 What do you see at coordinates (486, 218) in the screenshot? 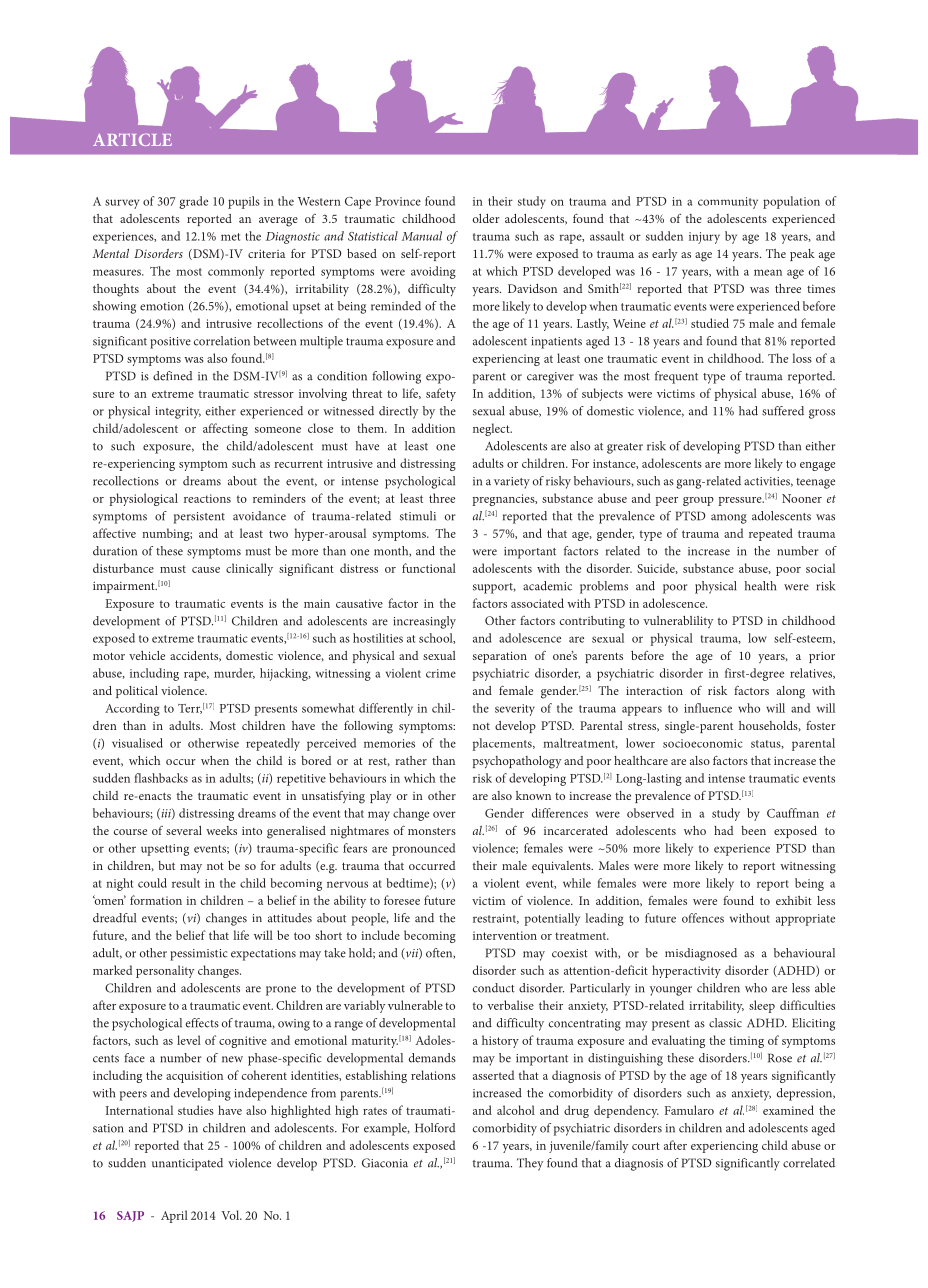
I see `older` at bounding box center [486, 218].
